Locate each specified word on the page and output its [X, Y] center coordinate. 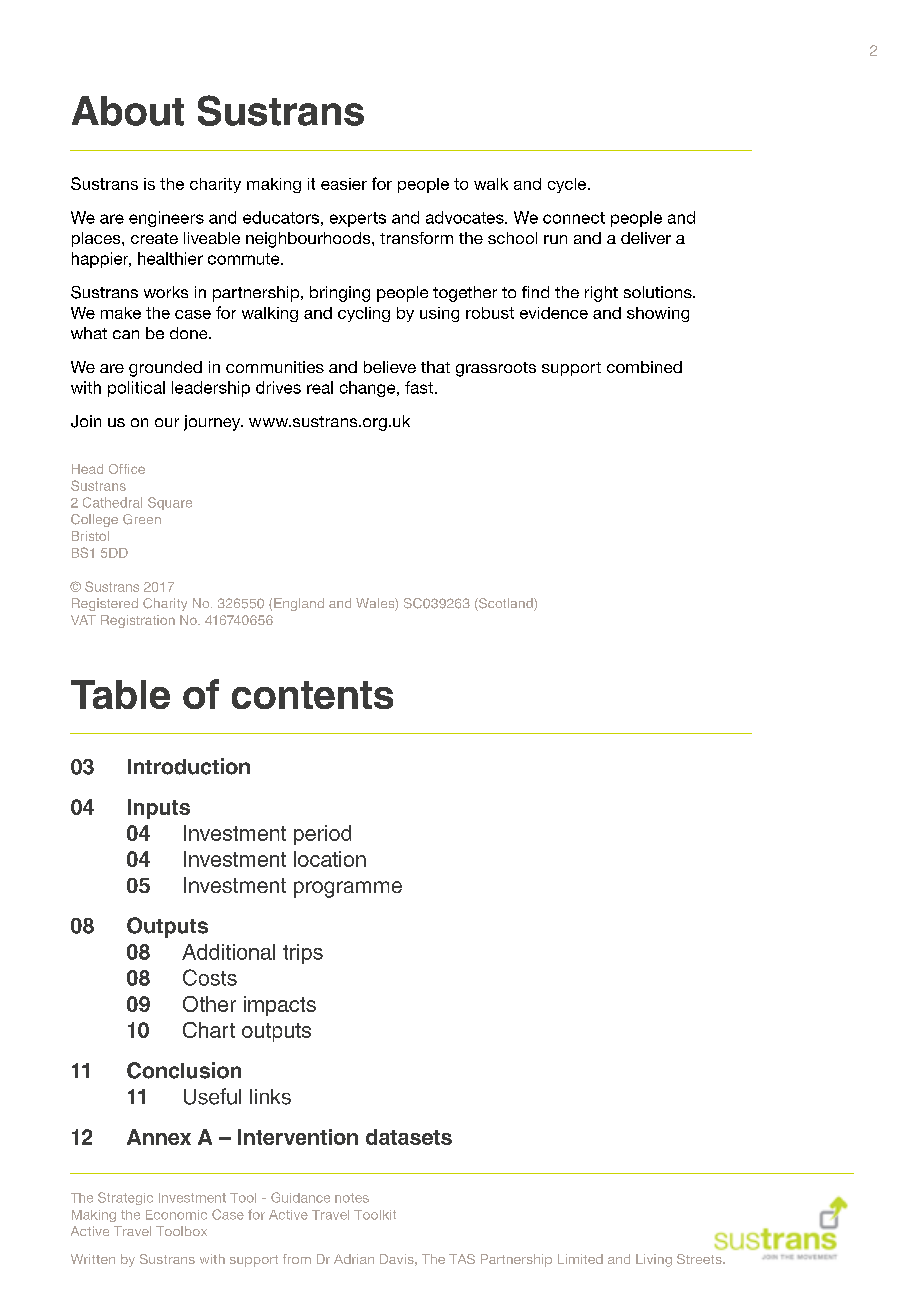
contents [312, 695]
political [136, 389]
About [128, 111]
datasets [409, 1137]
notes [352, 1198]
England [299, 604]
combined [644, 367]
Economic [176, 1215]
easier [344, 184]
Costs [210, 977]
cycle [568, 185]
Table [120, 694]
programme [348, 889]
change [369, 389]
